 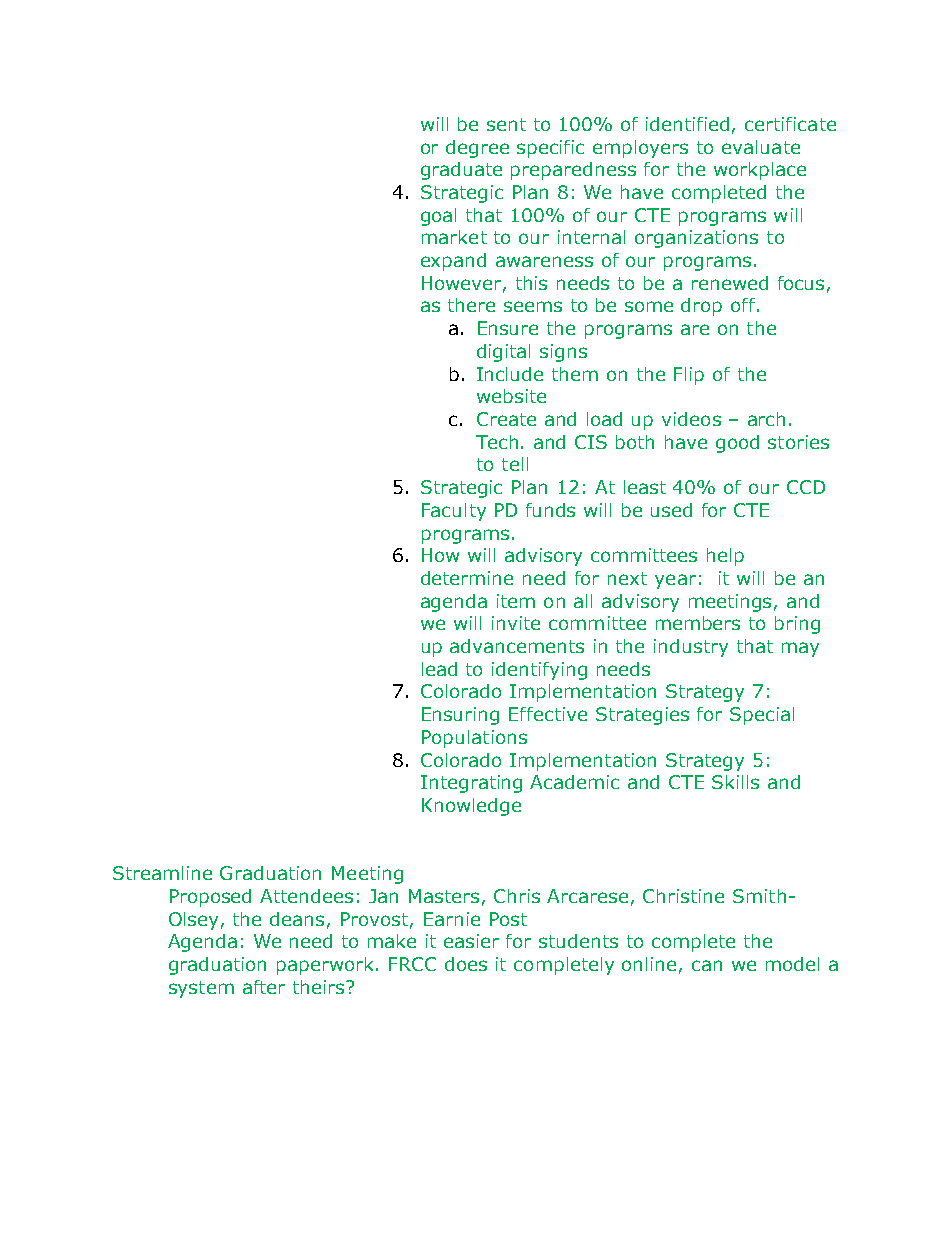 I want to click on Create, so click(x=506, y=419).
